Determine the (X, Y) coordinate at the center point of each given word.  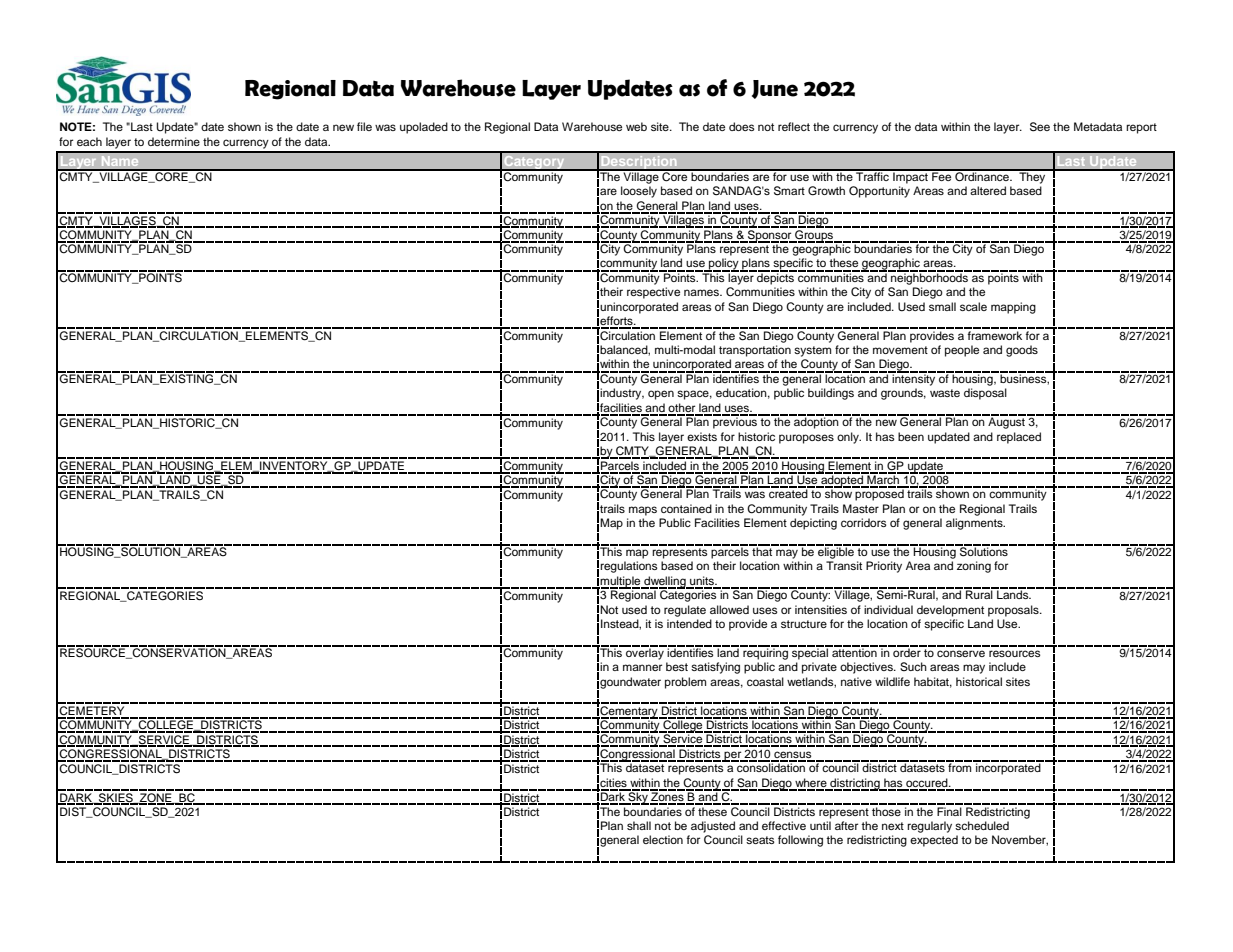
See (1040, 127)
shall (639, 825)
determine (174, 141)
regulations (629, 567)
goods (1022, 351)
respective (653, 293)
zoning (974, 567)
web (636, 126)
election (663, 839)
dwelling (665, 582)
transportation (755, 351)
